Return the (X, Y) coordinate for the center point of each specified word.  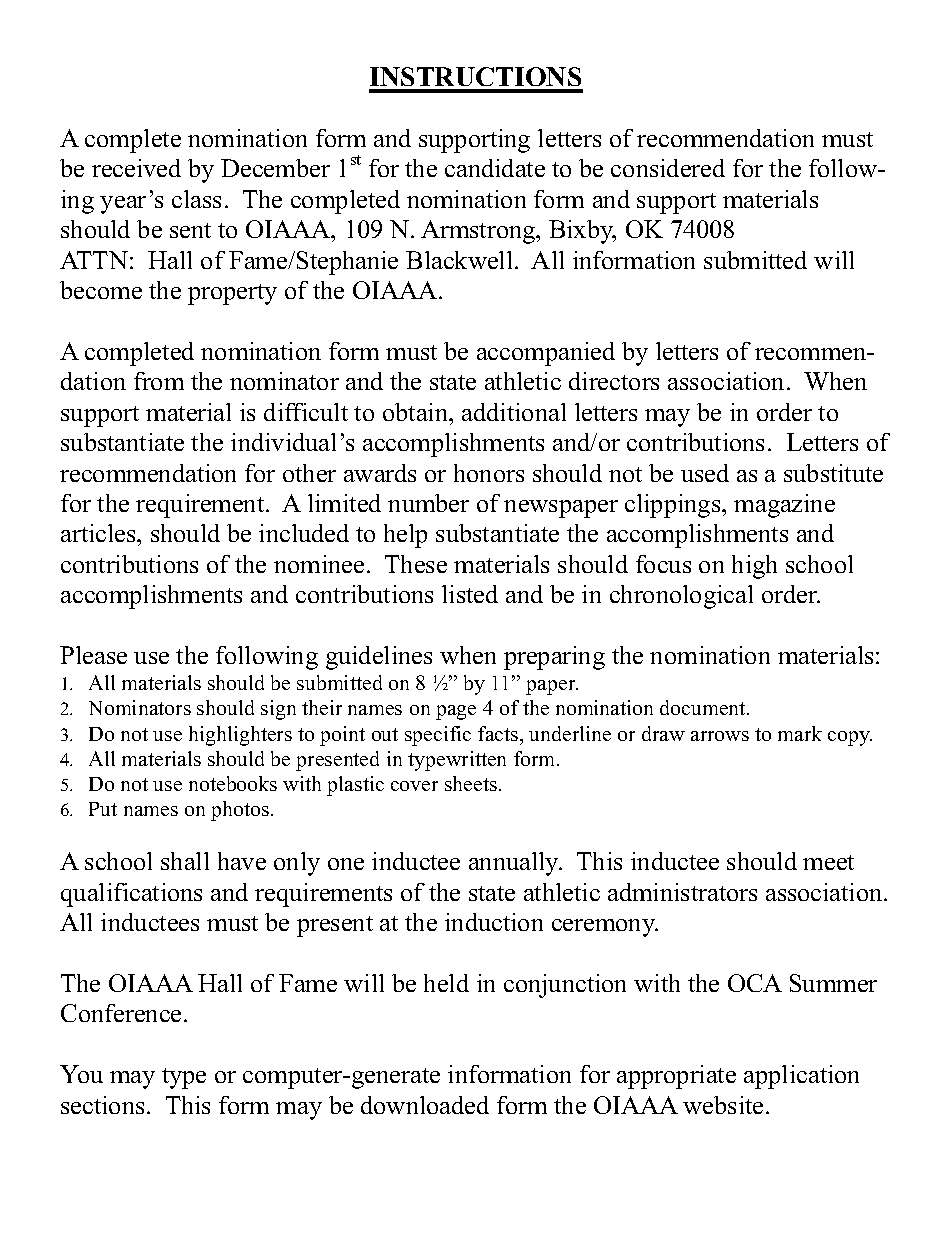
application (801, 1077)
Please (93, 655)
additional (514, 412)
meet (828, 862)
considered (668, 168)
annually (515, 864)
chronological (681, 597)
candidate (495, 168)
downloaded (425, 1105)
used (705, 473)
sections (102, 1105)
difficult (306, 412)
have (242, 861)
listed (470, 594)
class (196, 199)
